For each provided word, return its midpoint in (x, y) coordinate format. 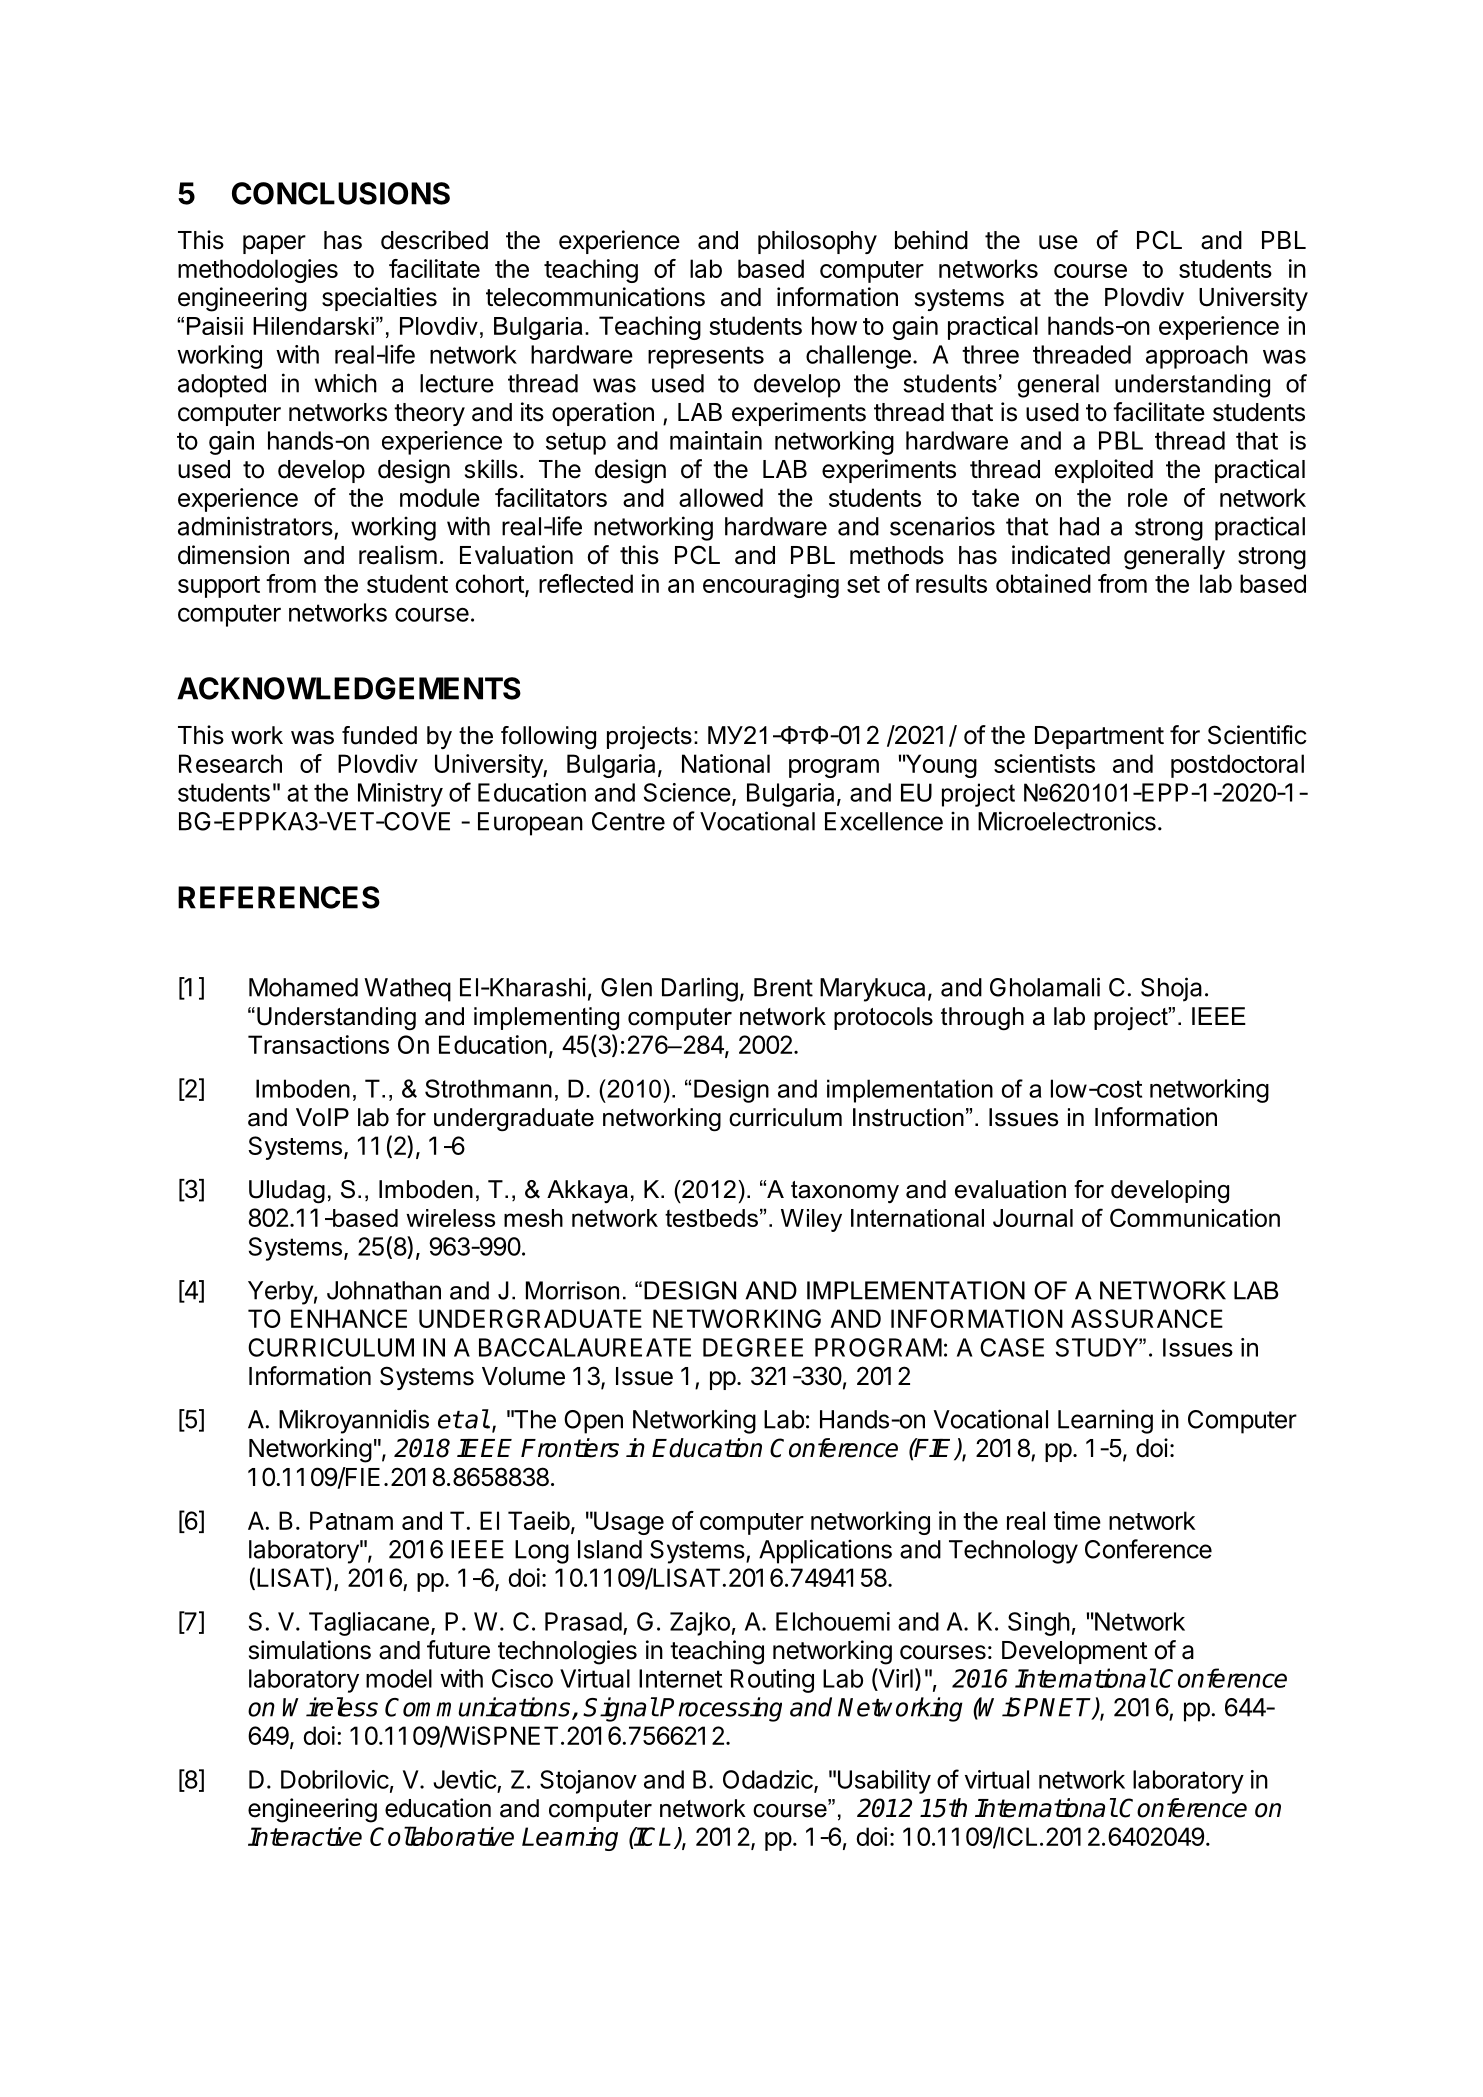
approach (1197, 357)
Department (1099, 737)
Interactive (305, 1836)
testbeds (711, 1218)
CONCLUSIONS (341, 193)
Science (687, 792)
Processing (721, 1709)
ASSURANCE (1147, 1318)
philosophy (817, 242)
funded (379, 735)
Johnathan (384, 1290)
